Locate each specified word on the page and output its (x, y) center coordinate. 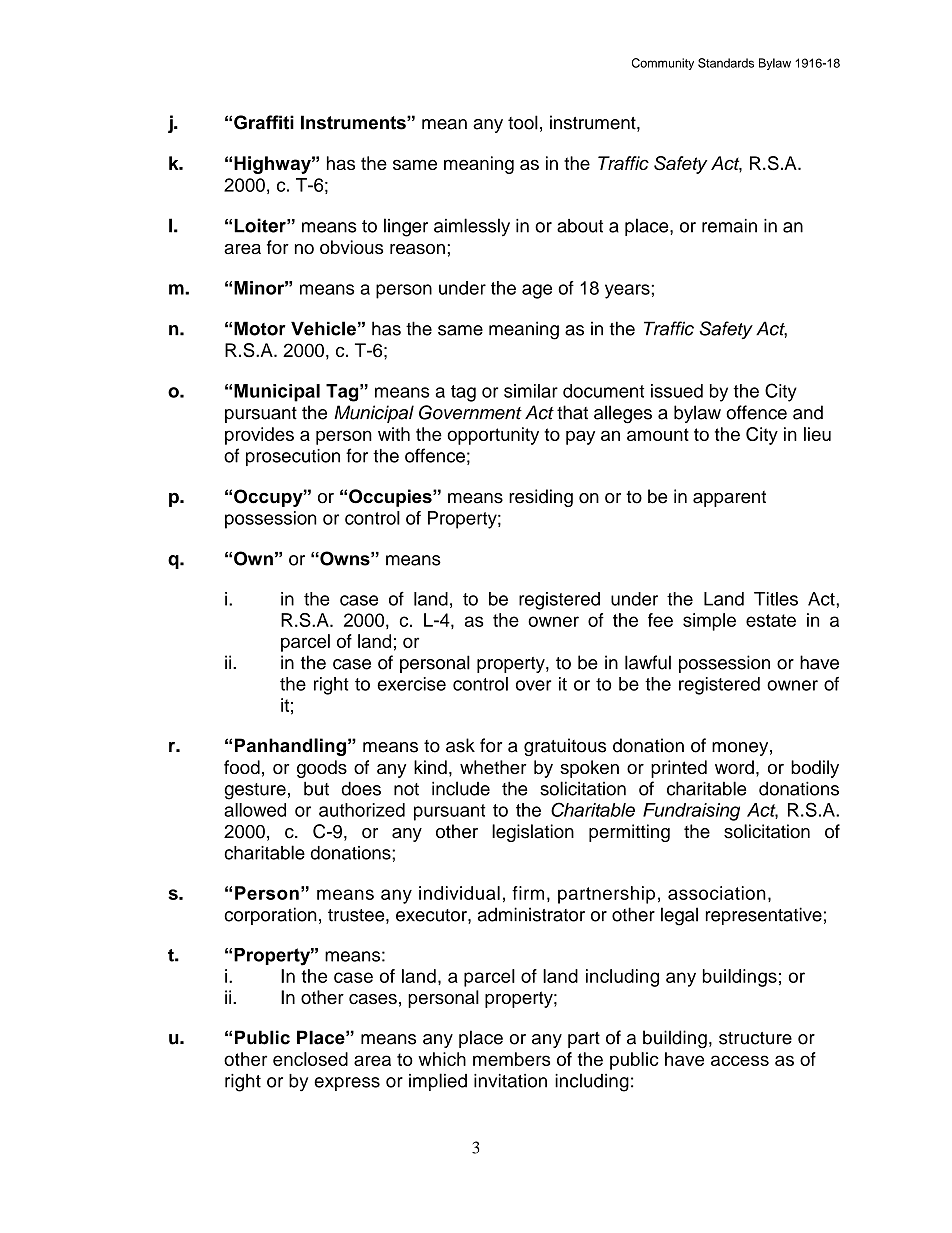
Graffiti (264, 122)
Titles (776, 599)
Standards (726, 63)
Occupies (391, 498)
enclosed (310, 1059)
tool (523, 122)
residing (541, 498)
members (511, 1059)
